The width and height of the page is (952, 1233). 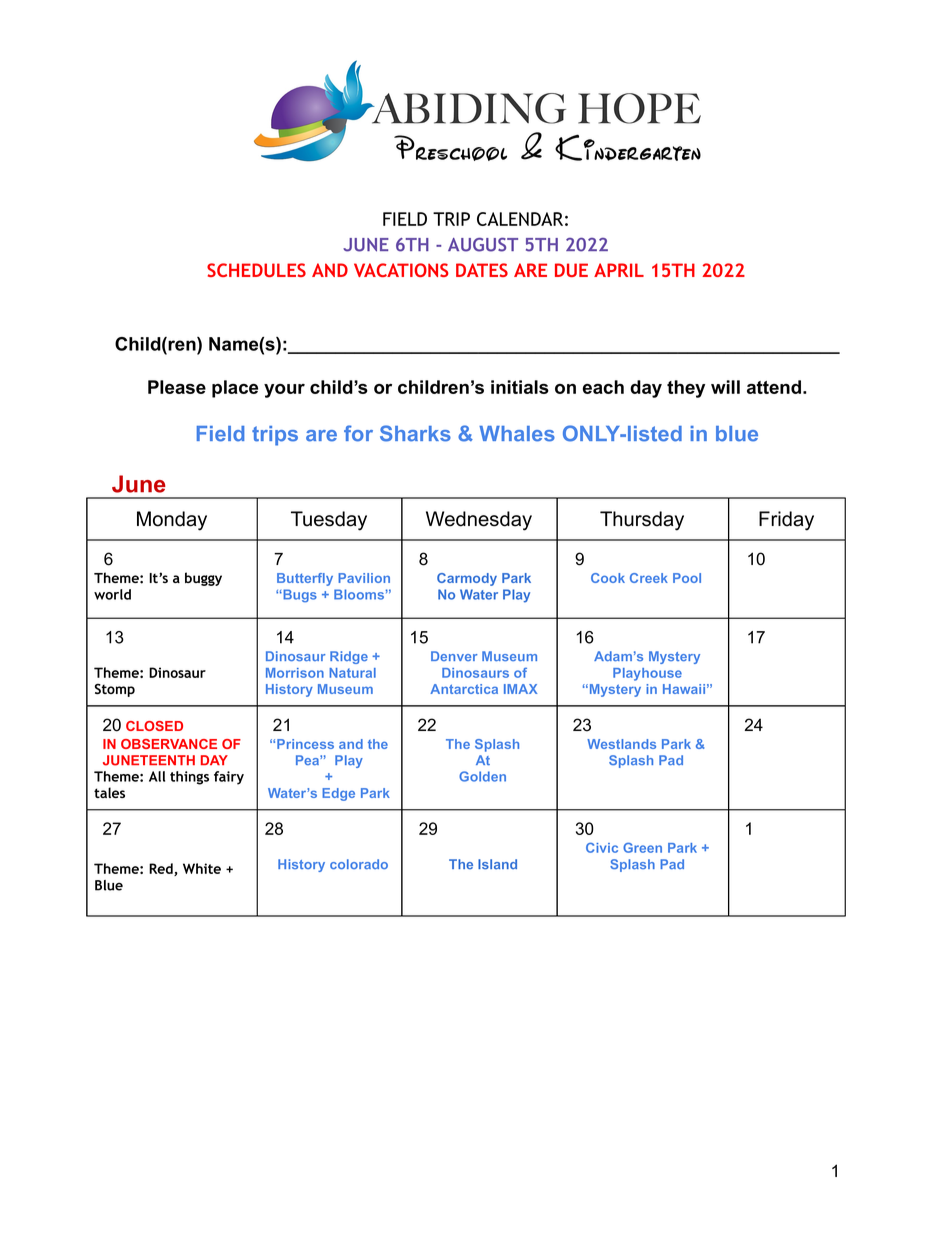 I want to click on CLOSED, so click(x=154, y=726).
